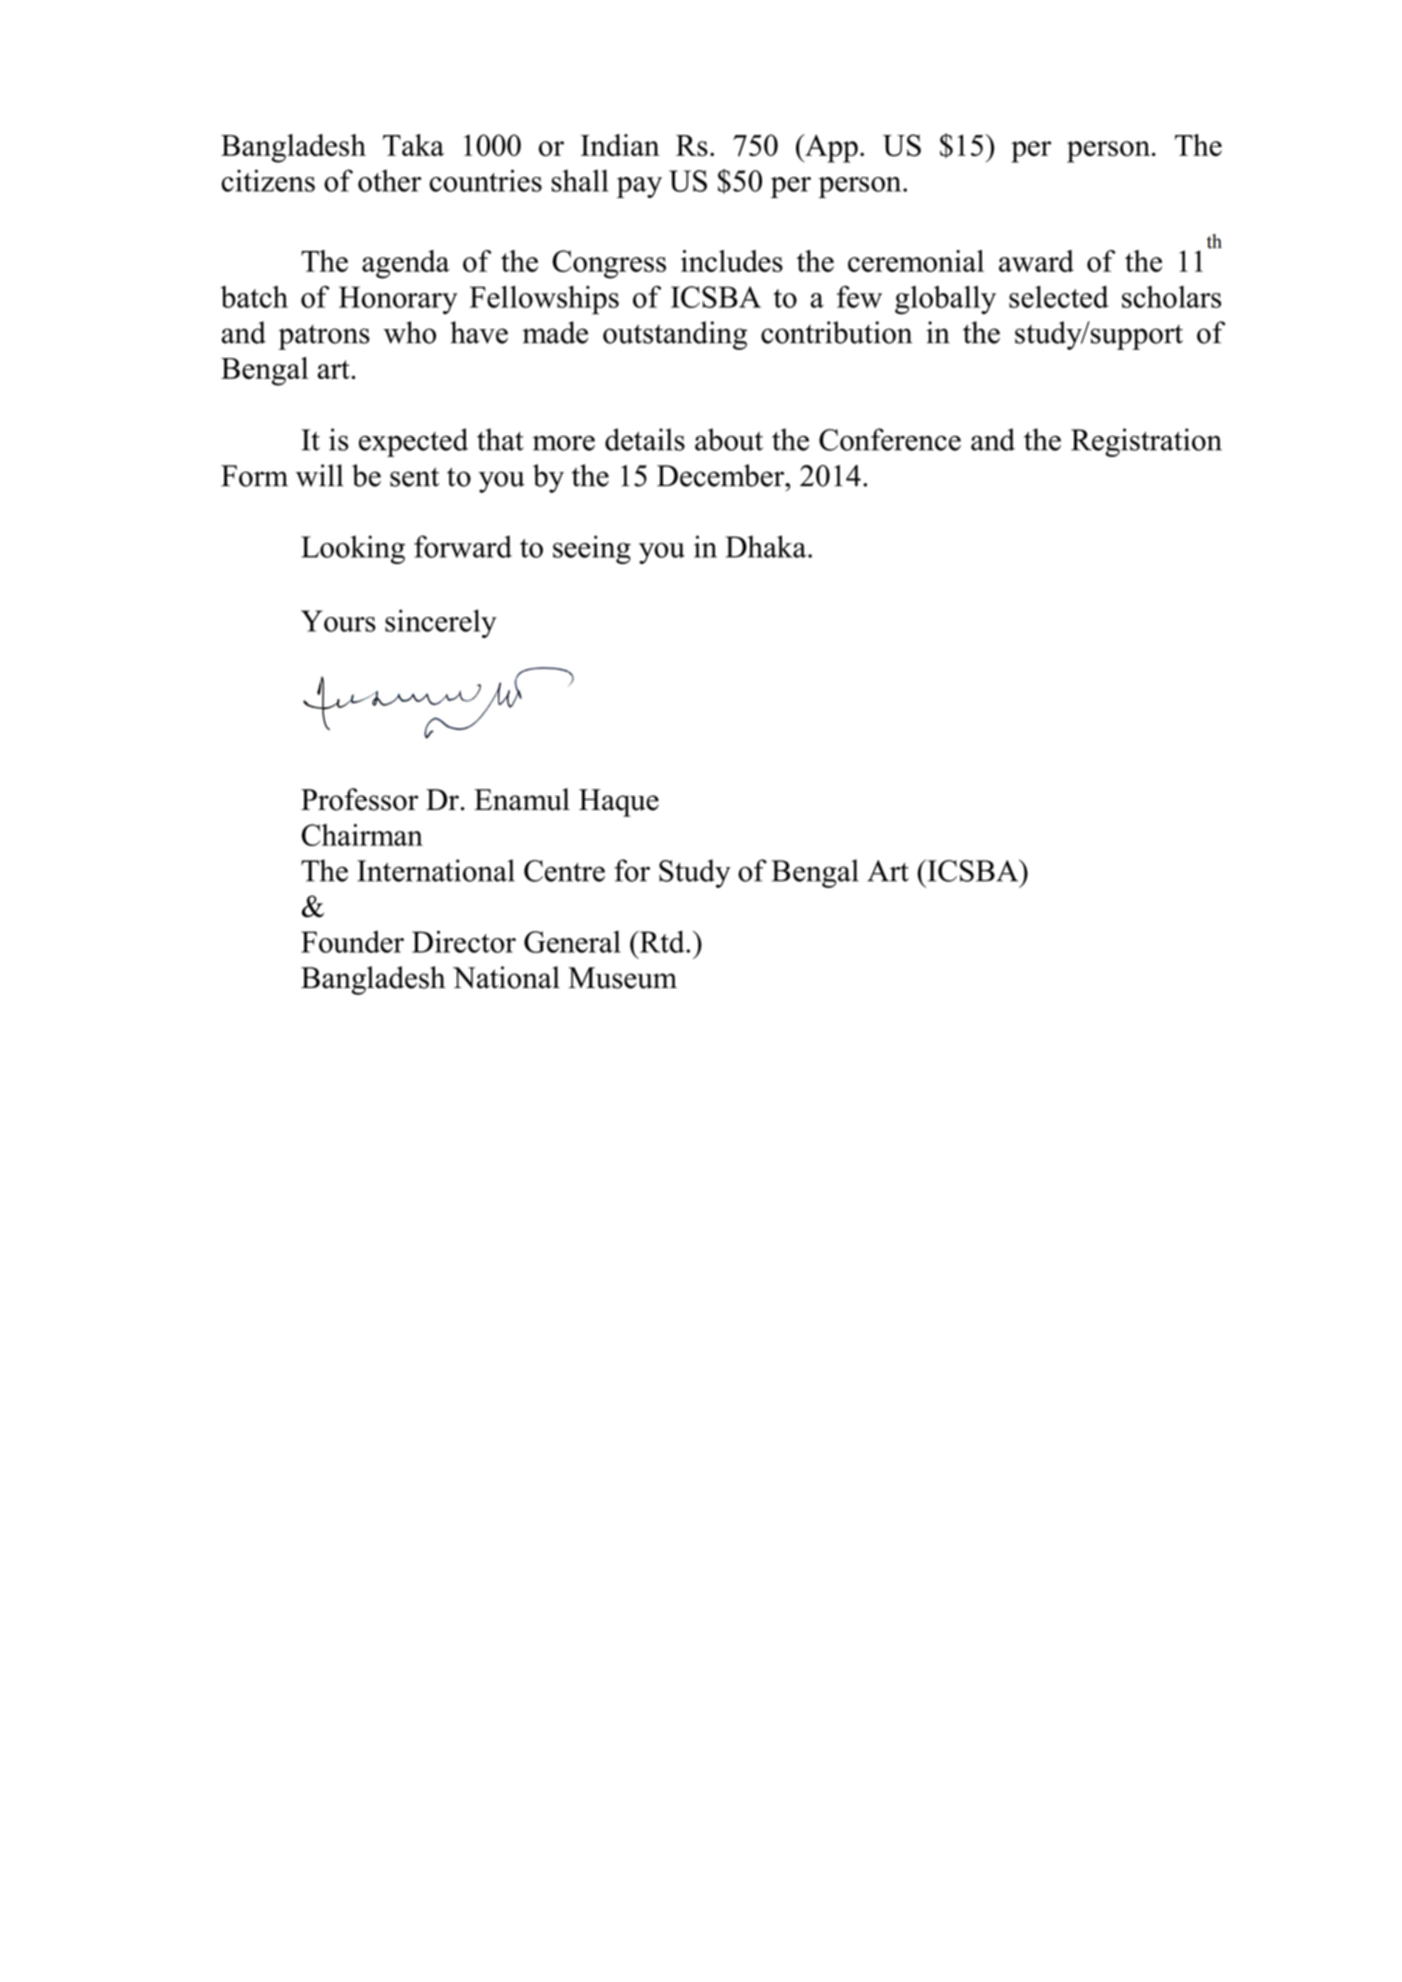 The height and width of the page is (1982, 1402). I want to click on Professor, so click(360, 799).
